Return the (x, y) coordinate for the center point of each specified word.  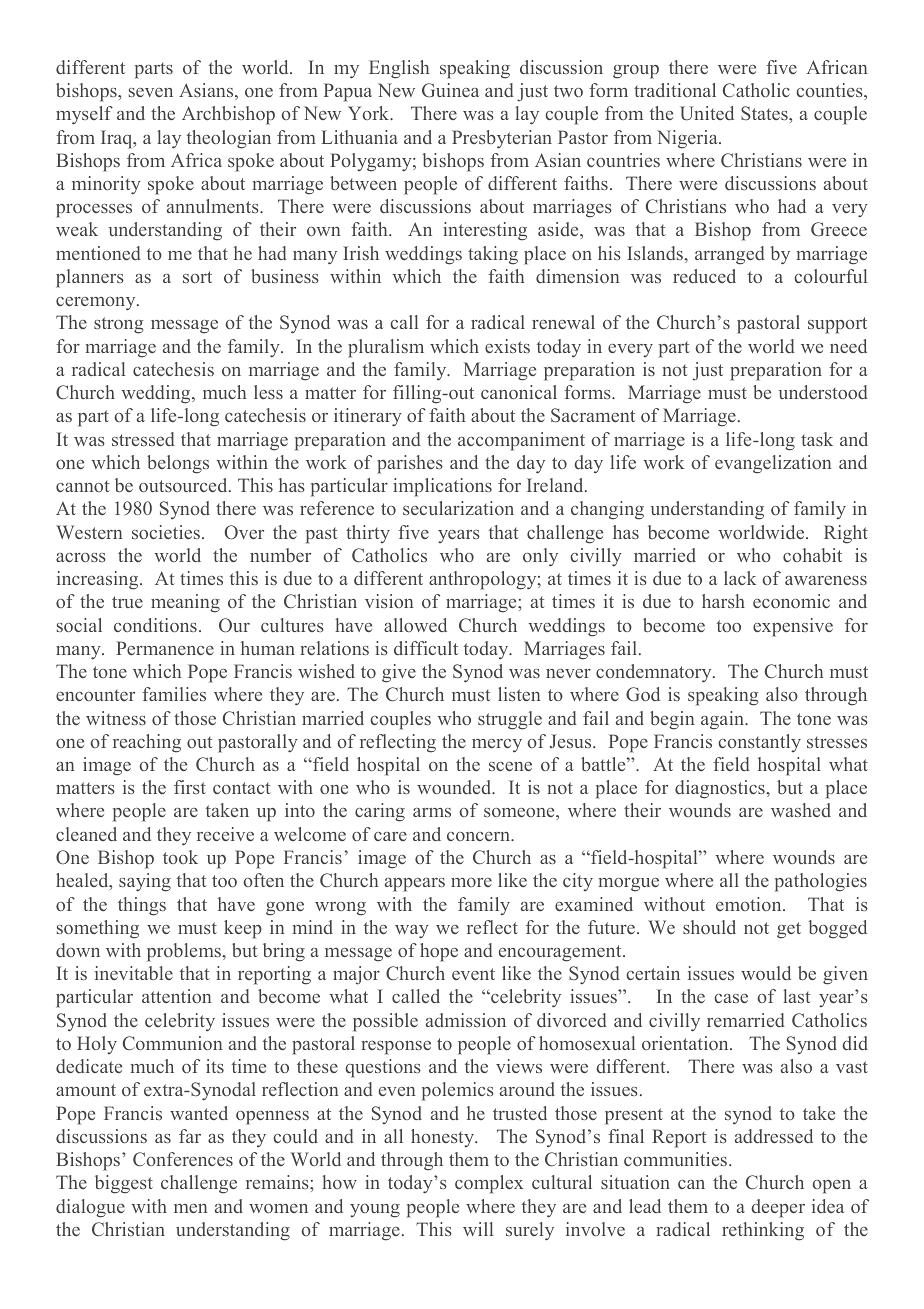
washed (801, 810)
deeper (778, 1208)
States (765, 113)
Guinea (450, 90)
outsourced (184, 485)
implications (442, 487)
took (180, 857)
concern (480, 836)
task (817, 439)
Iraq (118, 139)
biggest (124, 1184)
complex (489, 1184)
